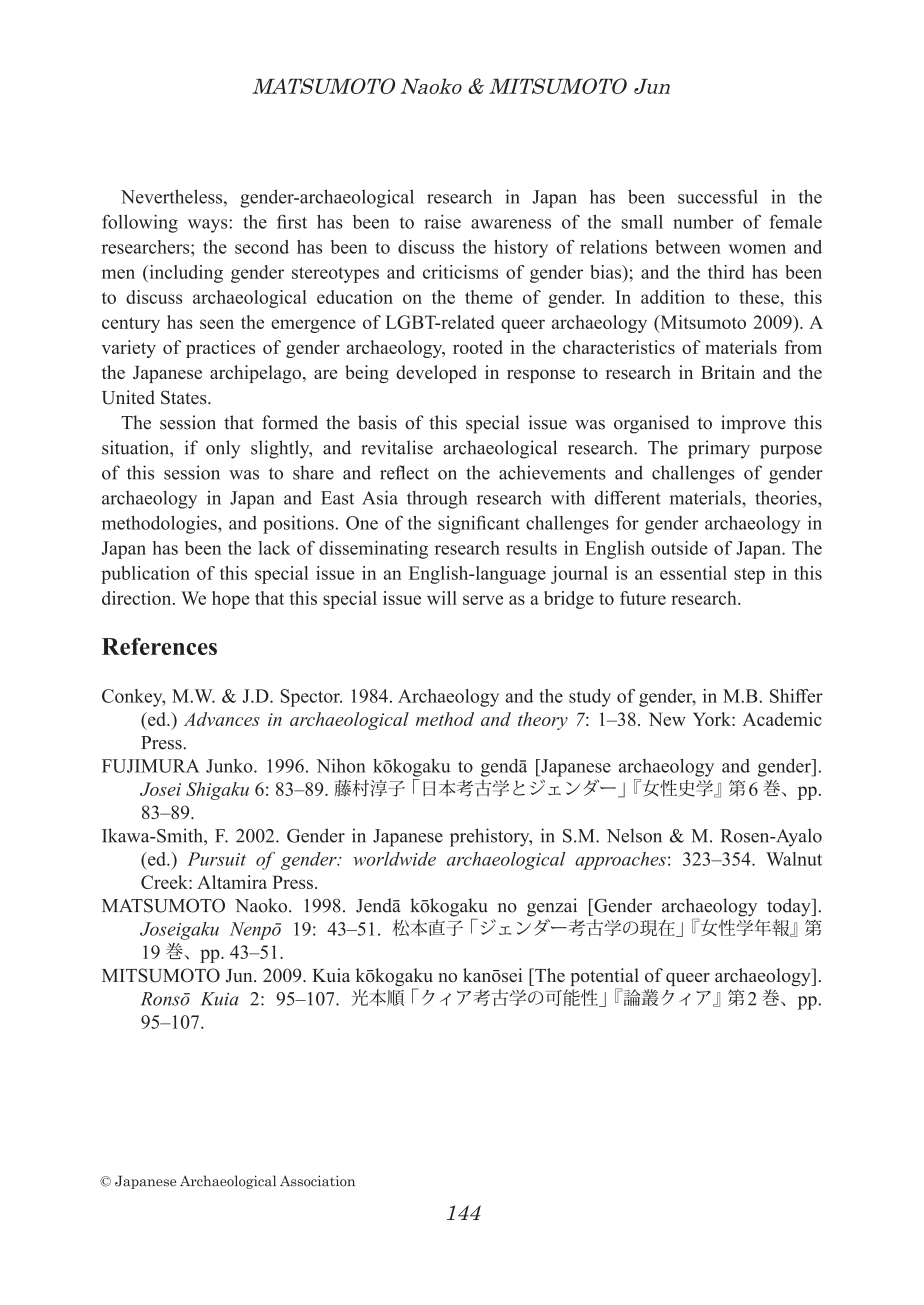 The height and width of the screenshot is (1305, 924). I want to click on ways, so click(209, 226).
